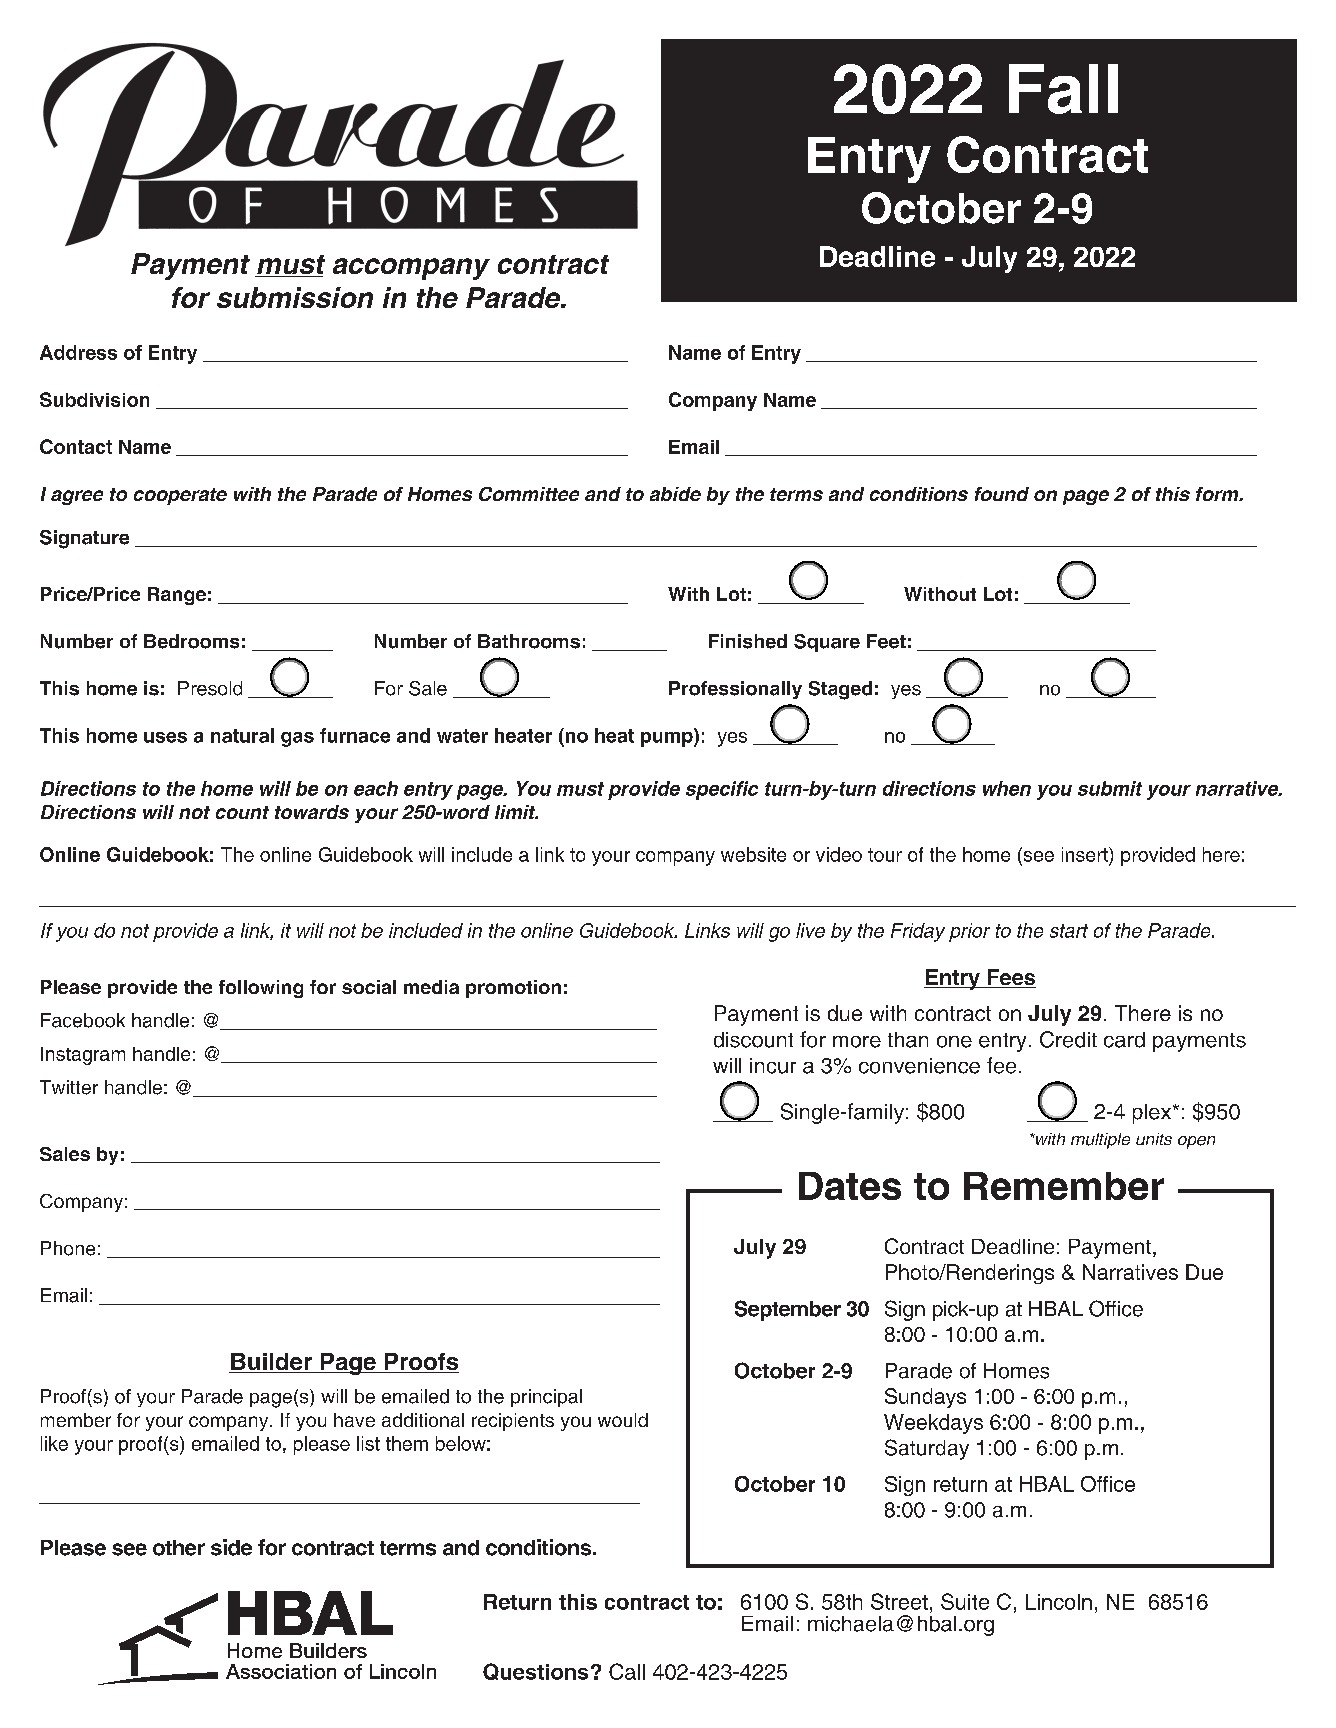 This document has width=1336, height=1728. I want to click on other, so click(179, 1548).
